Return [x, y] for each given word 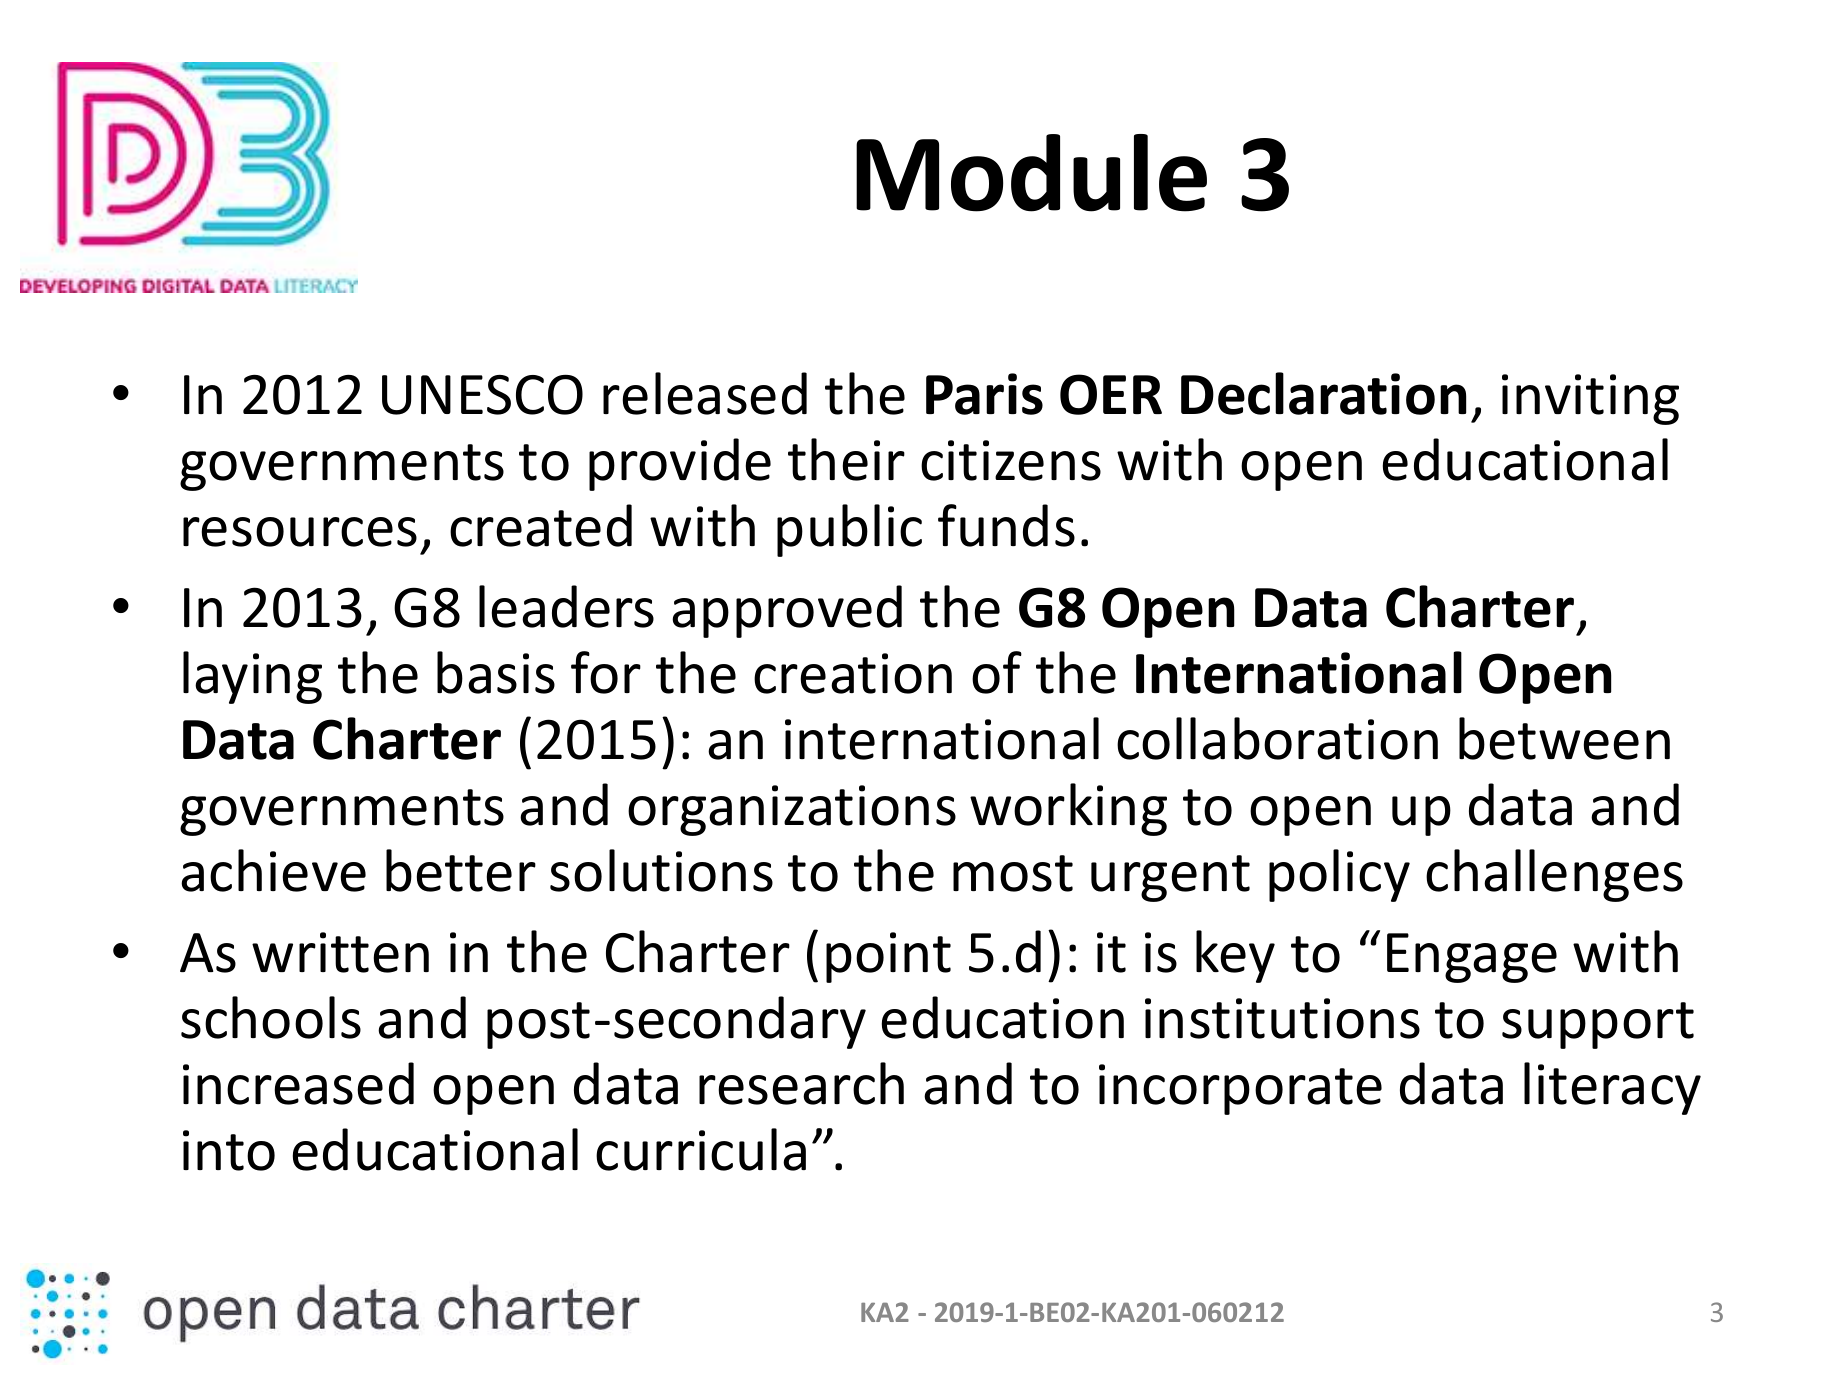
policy [1339, 875]
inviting [1590, 399]
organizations [792, 810]
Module [1031, 173]
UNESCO [482, 394]
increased [298, 1083]
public [849, 530]
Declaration [1323, 393]
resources [300, 532]
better [461, 870]
